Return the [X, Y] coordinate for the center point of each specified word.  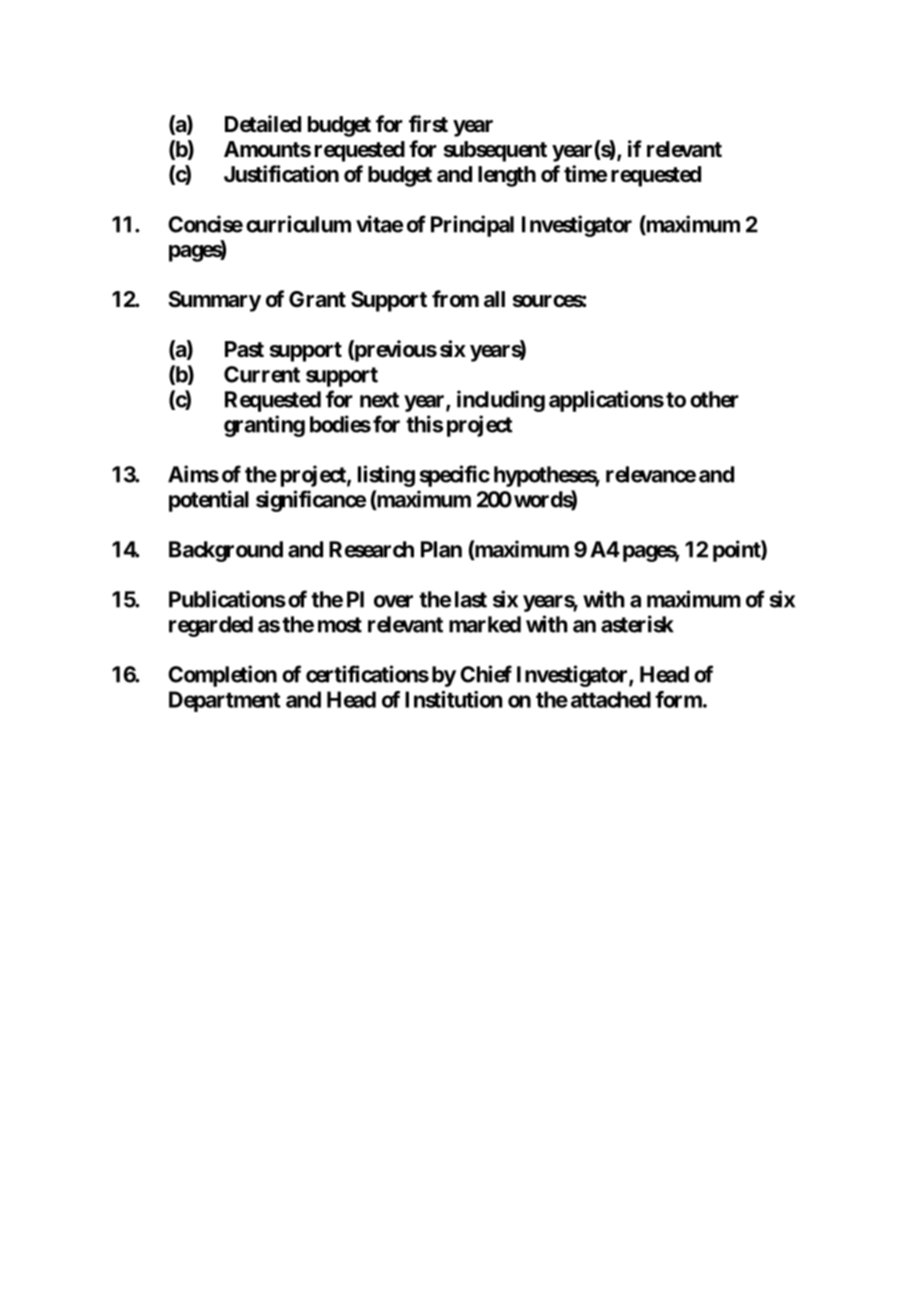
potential [209, 501]
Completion [222, 676]
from [455, 298]
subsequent [495, 151]
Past [244, 349]
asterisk [637, 624]
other [714, 399]
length [507, 176]
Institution [454, 699]
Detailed [263, 124]
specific [454, 476]
